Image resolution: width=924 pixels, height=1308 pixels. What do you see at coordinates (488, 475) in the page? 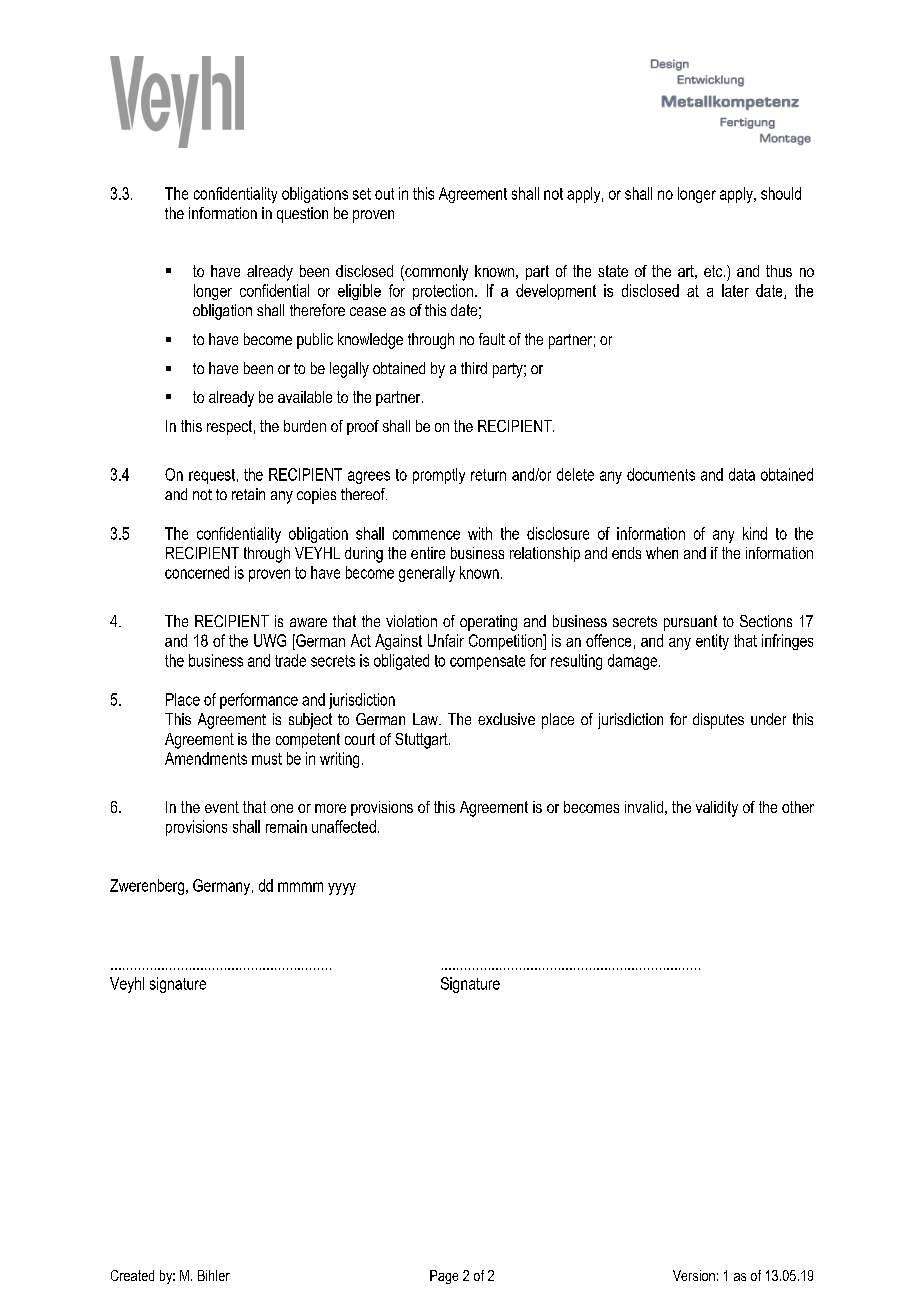
I see `return` at bounding box center [488, 475].
